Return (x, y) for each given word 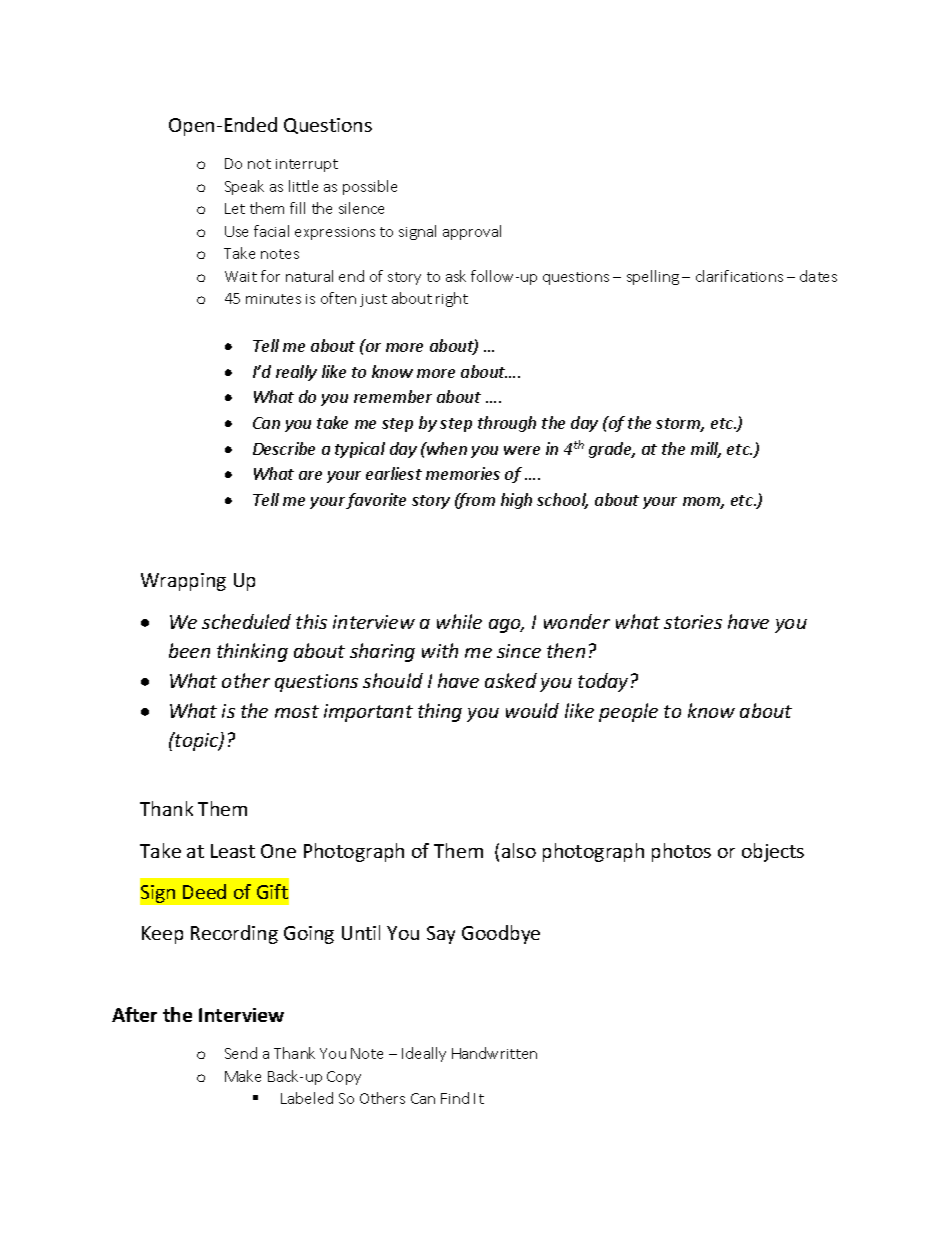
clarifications (739, 276)
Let (235, 208)
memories (463, 473)
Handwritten (494, 1053)
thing (440, 712)
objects (773, 852)
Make (243, 1076)
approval (472, 232)
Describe (284, 448)
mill (706, 450)
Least (233, 851)
